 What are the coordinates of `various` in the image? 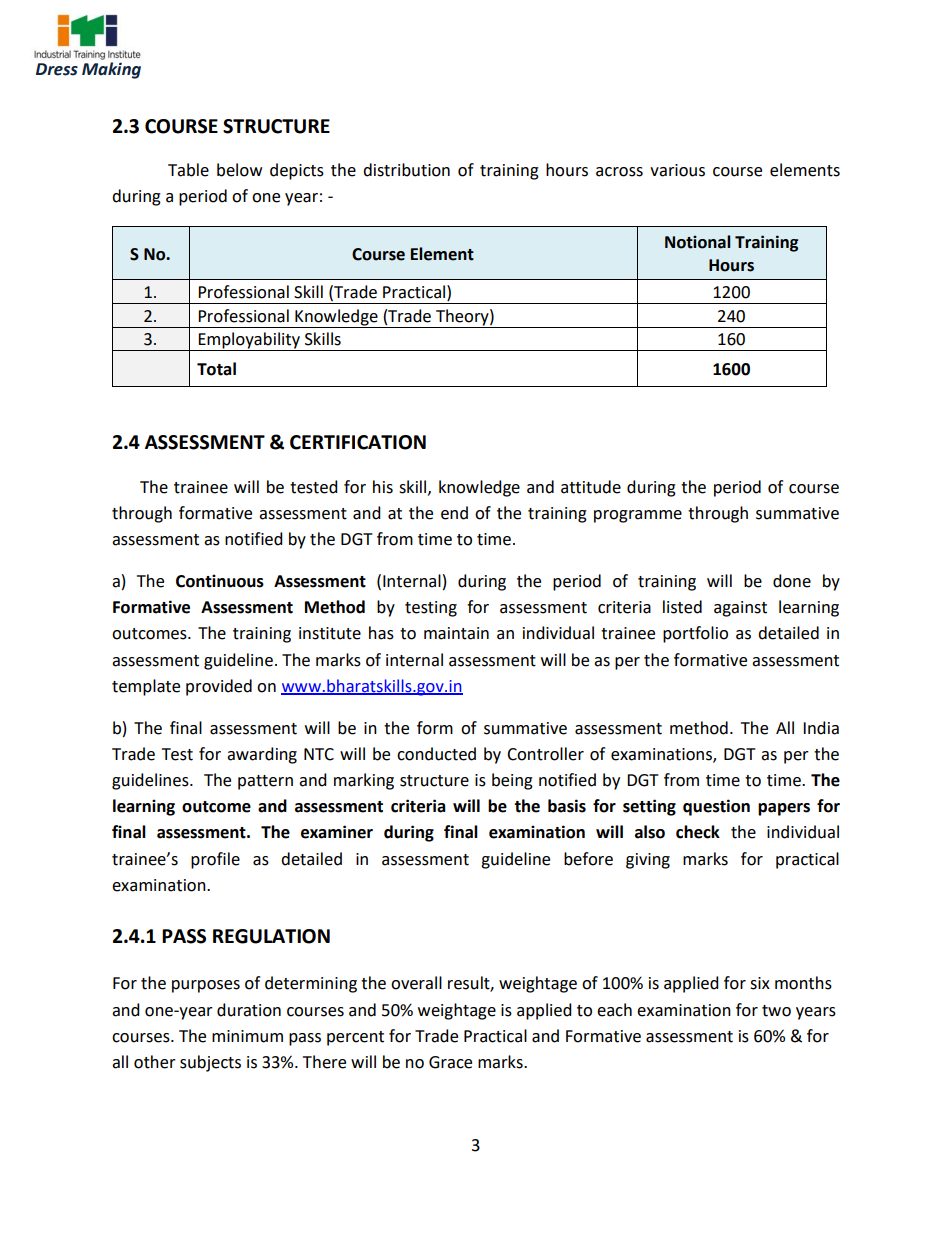 It's located at (677, 170).
